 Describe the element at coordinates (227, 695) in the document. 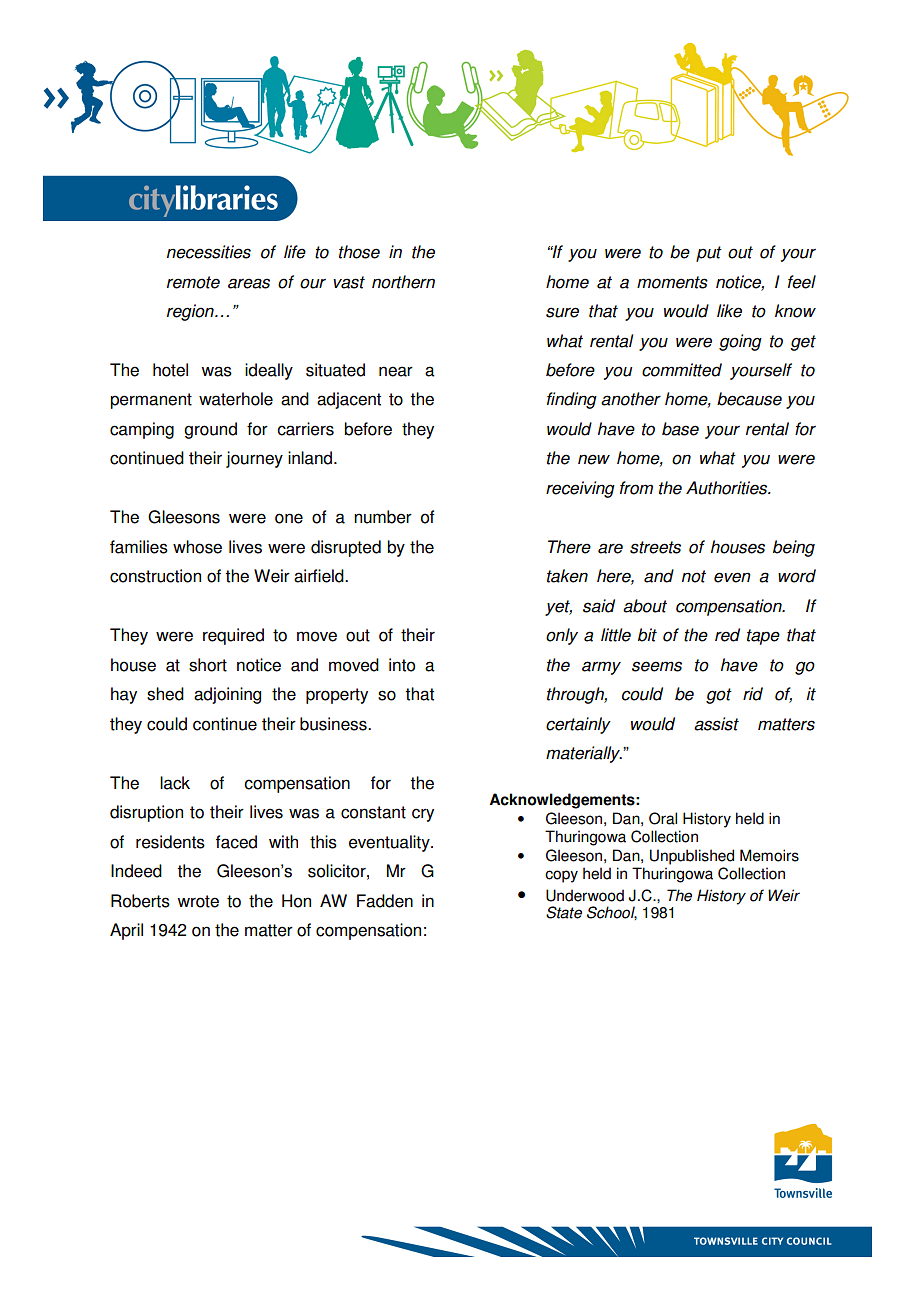

I see `adjoining` at that location.
